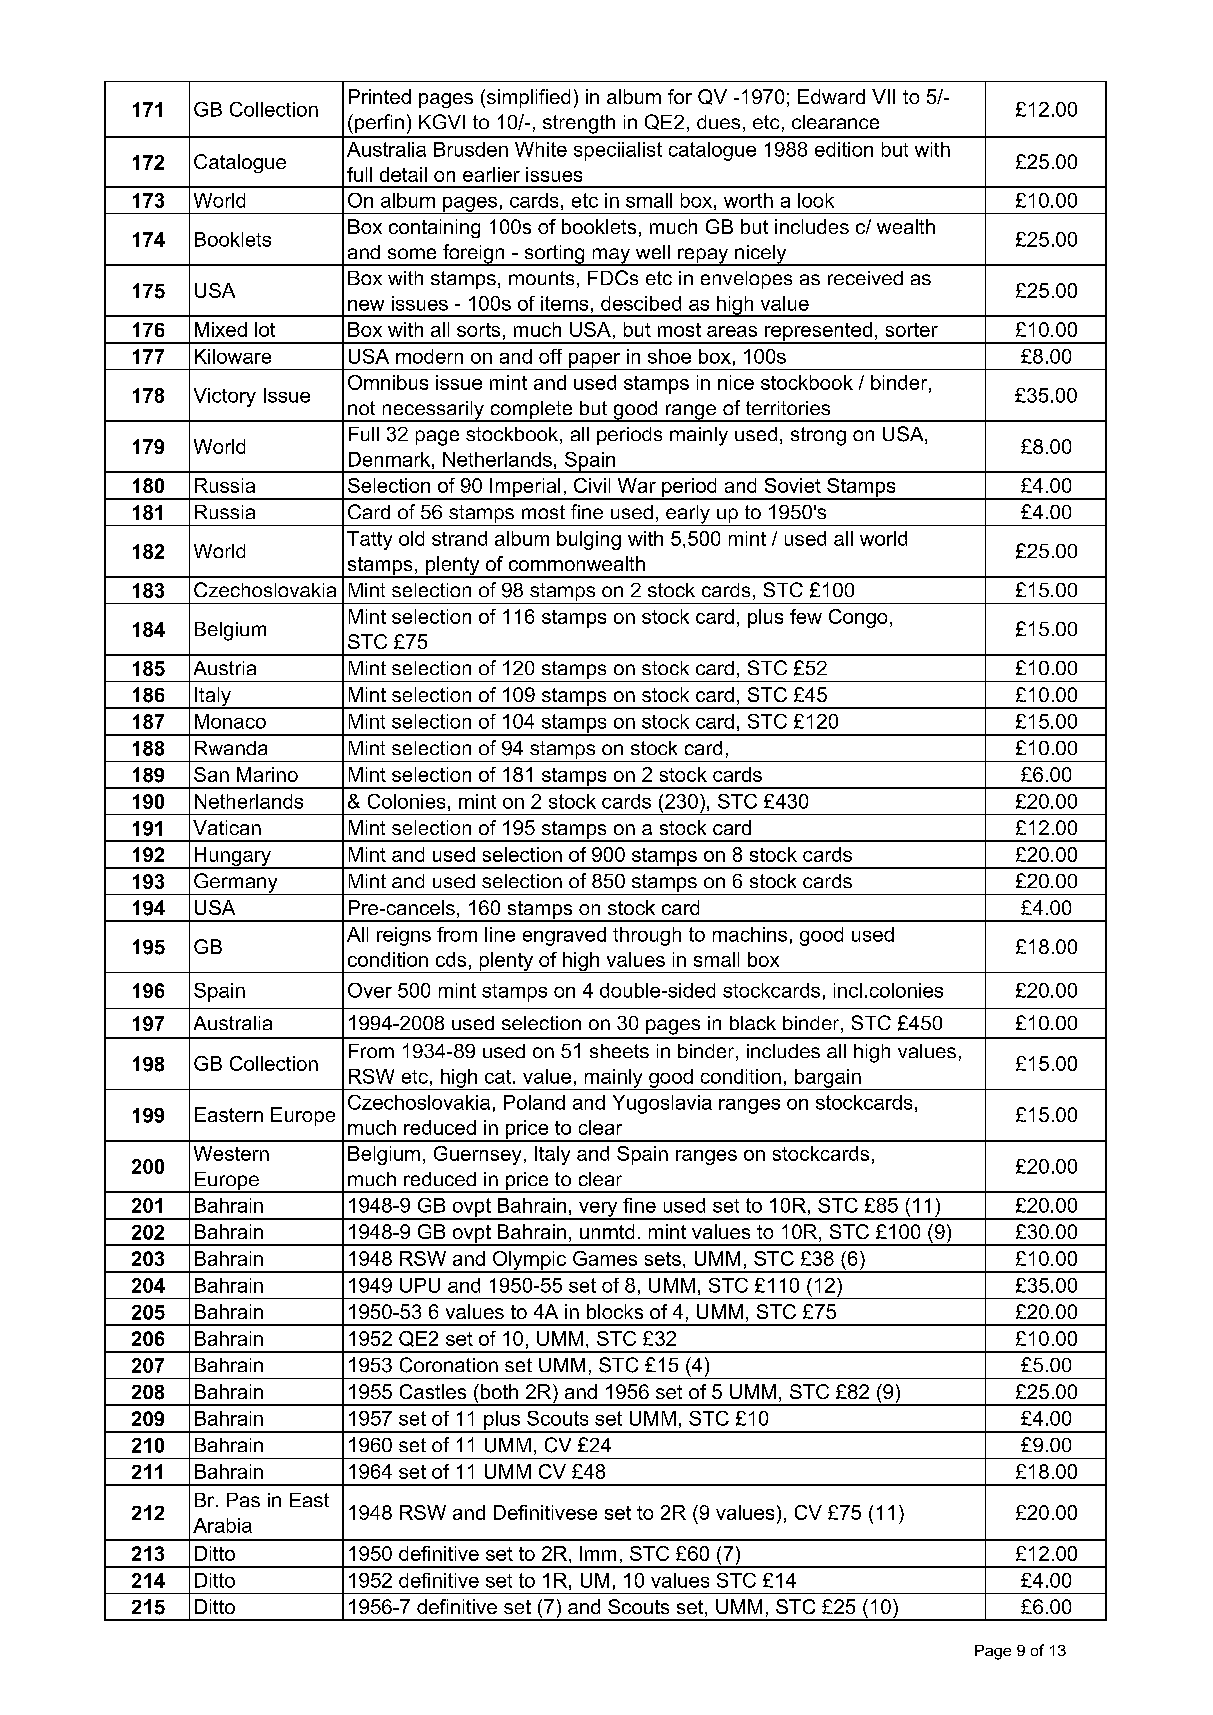  Describe the element at coordinates (267, 774) in the screenshot. I see `Marino` at that location.
